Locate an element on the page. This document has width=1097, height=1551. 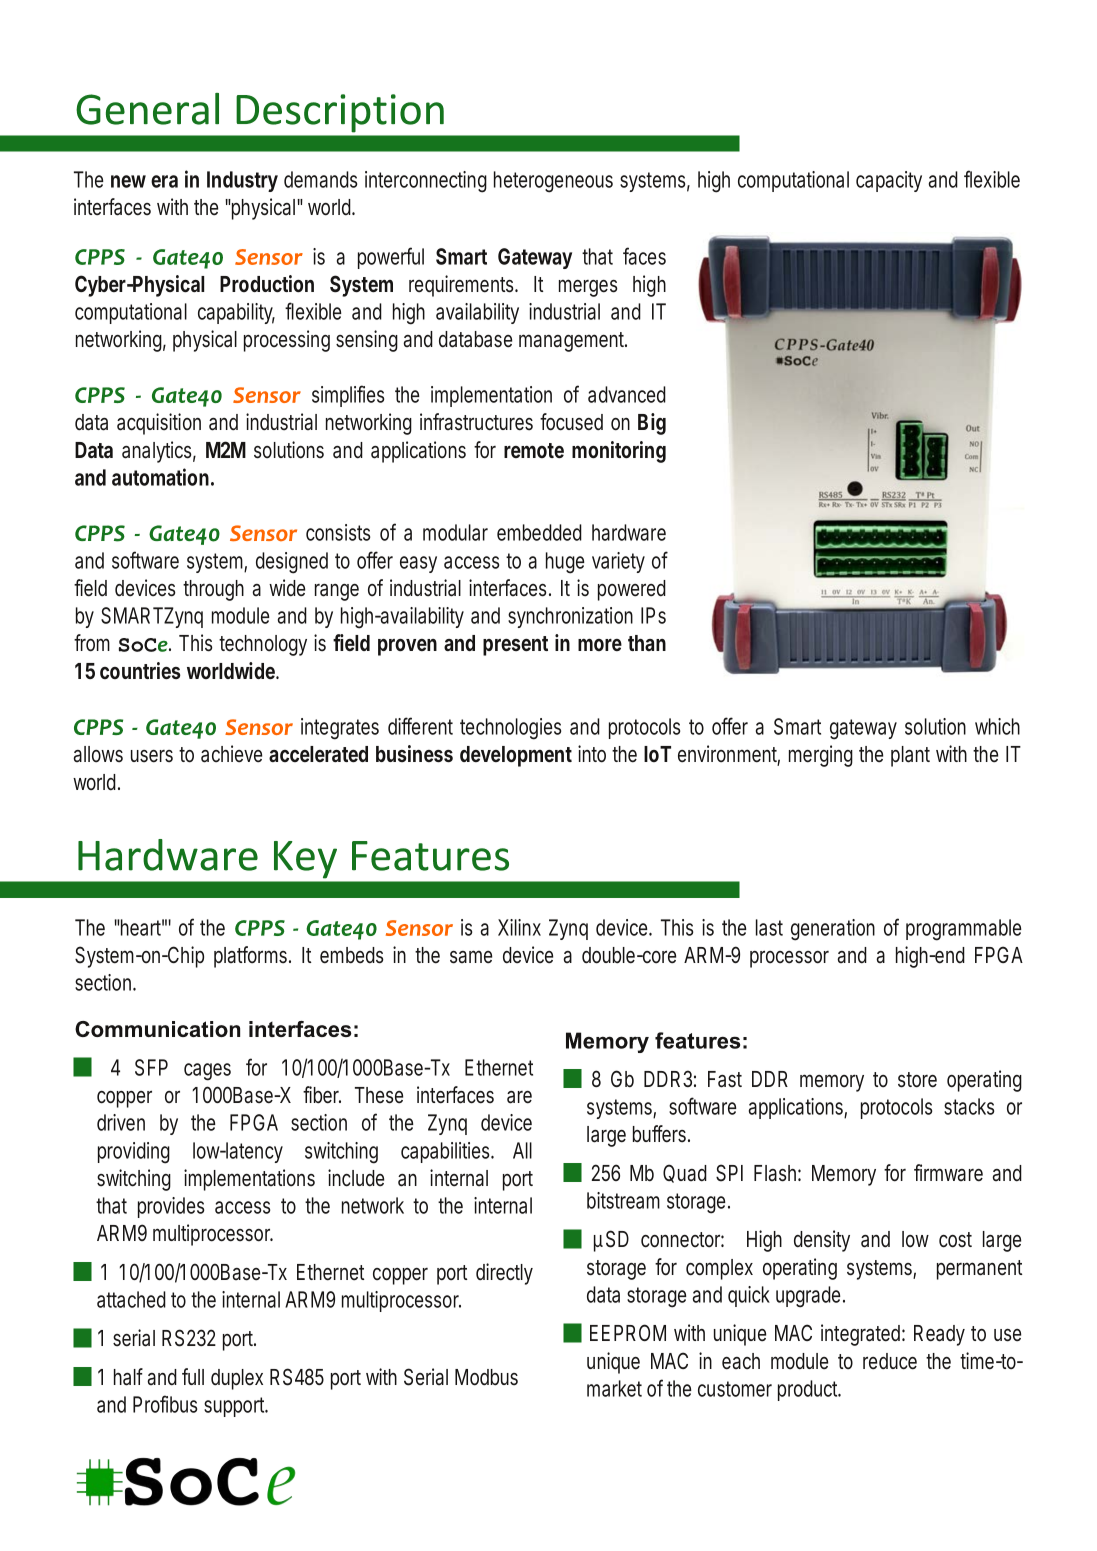
store is located at coordinates (917, 1080).
